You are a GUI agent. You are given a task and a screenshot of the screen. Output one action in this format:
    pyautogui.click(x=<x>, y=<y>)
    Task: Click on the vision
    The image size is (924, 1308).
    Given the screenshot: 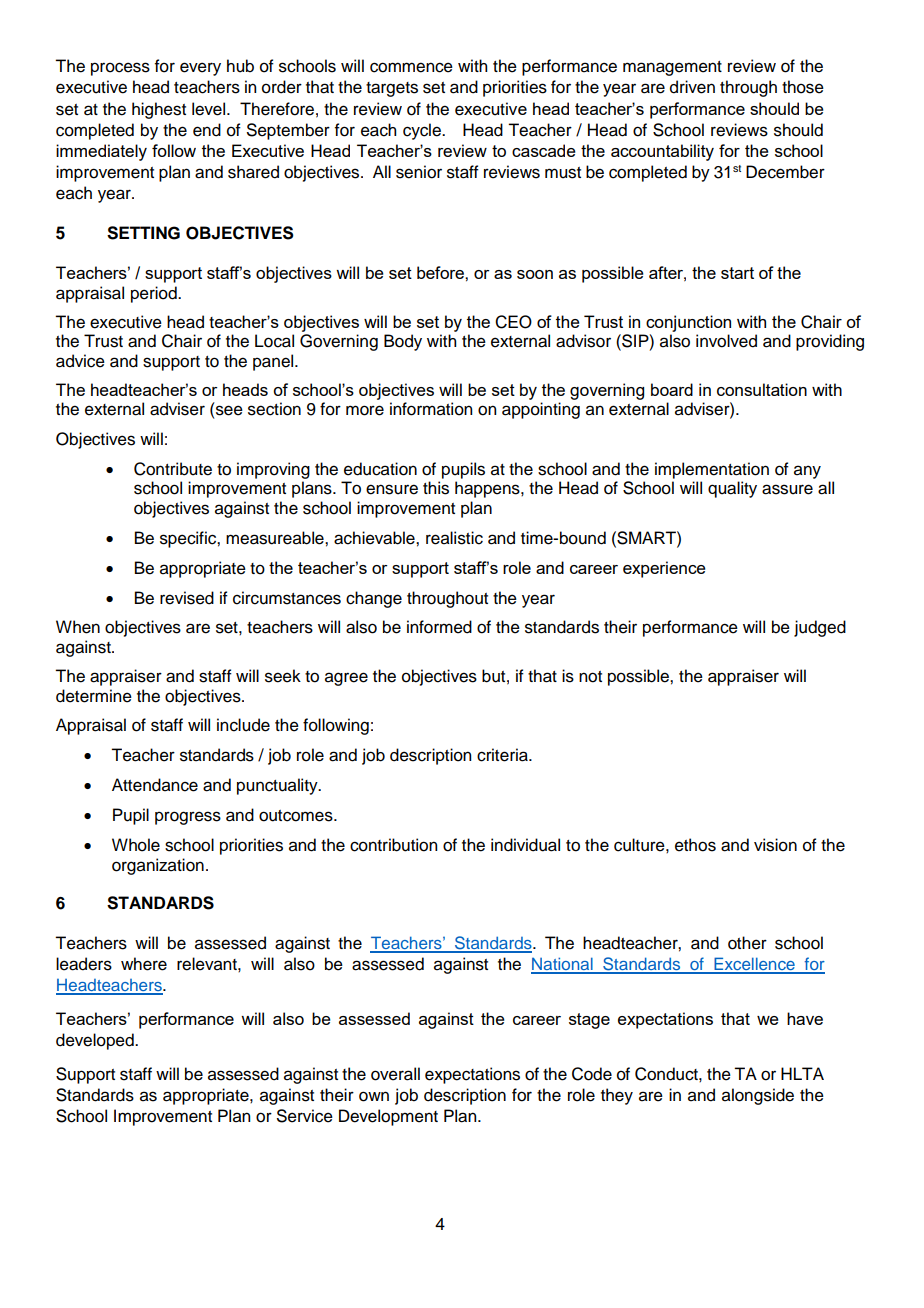 What is the action you would take?
    pyautogui.click(x=775, y=845)
